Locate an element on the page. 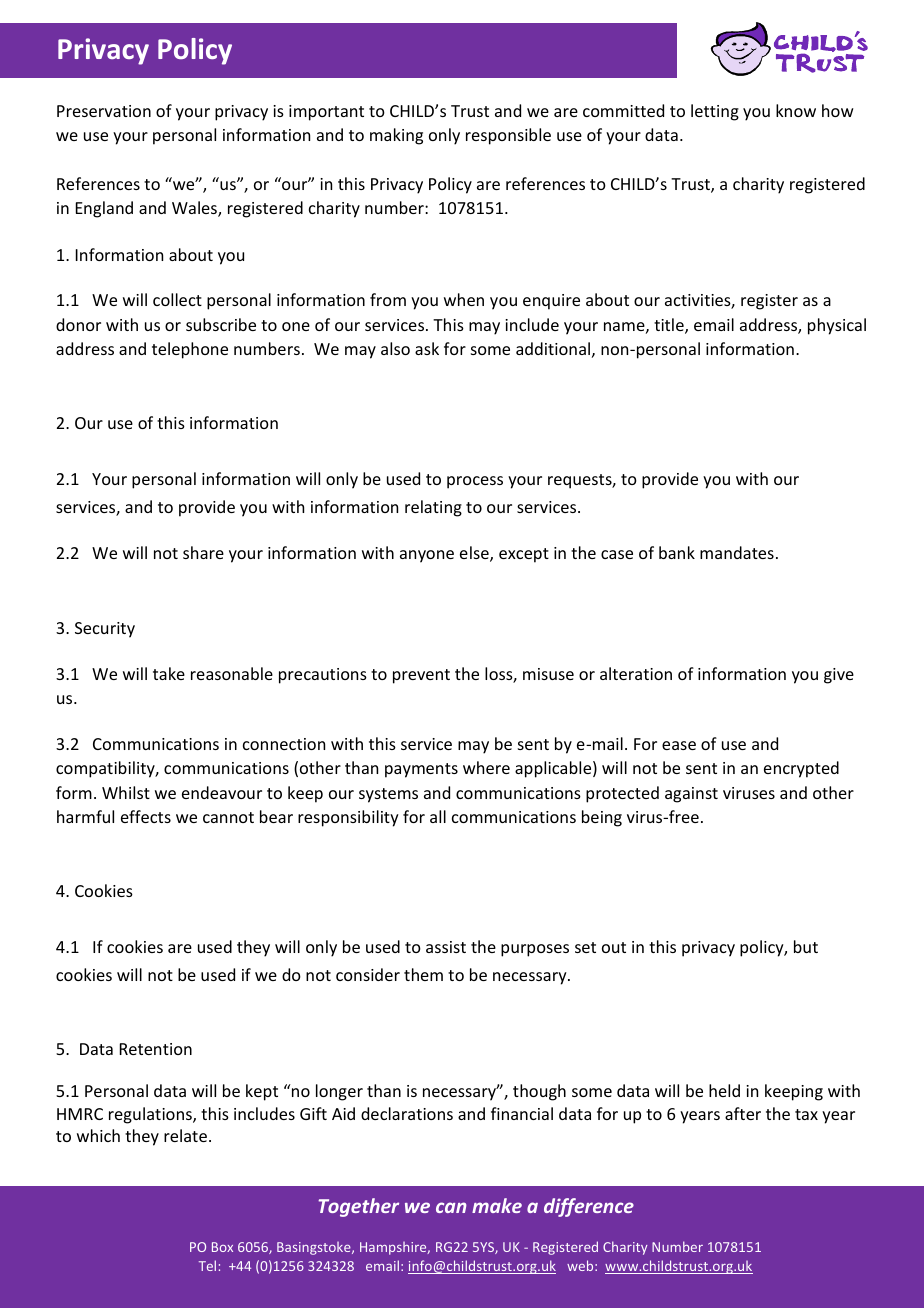 This page has width=924, height=1308. letting is located at coordinates (715, 112).
